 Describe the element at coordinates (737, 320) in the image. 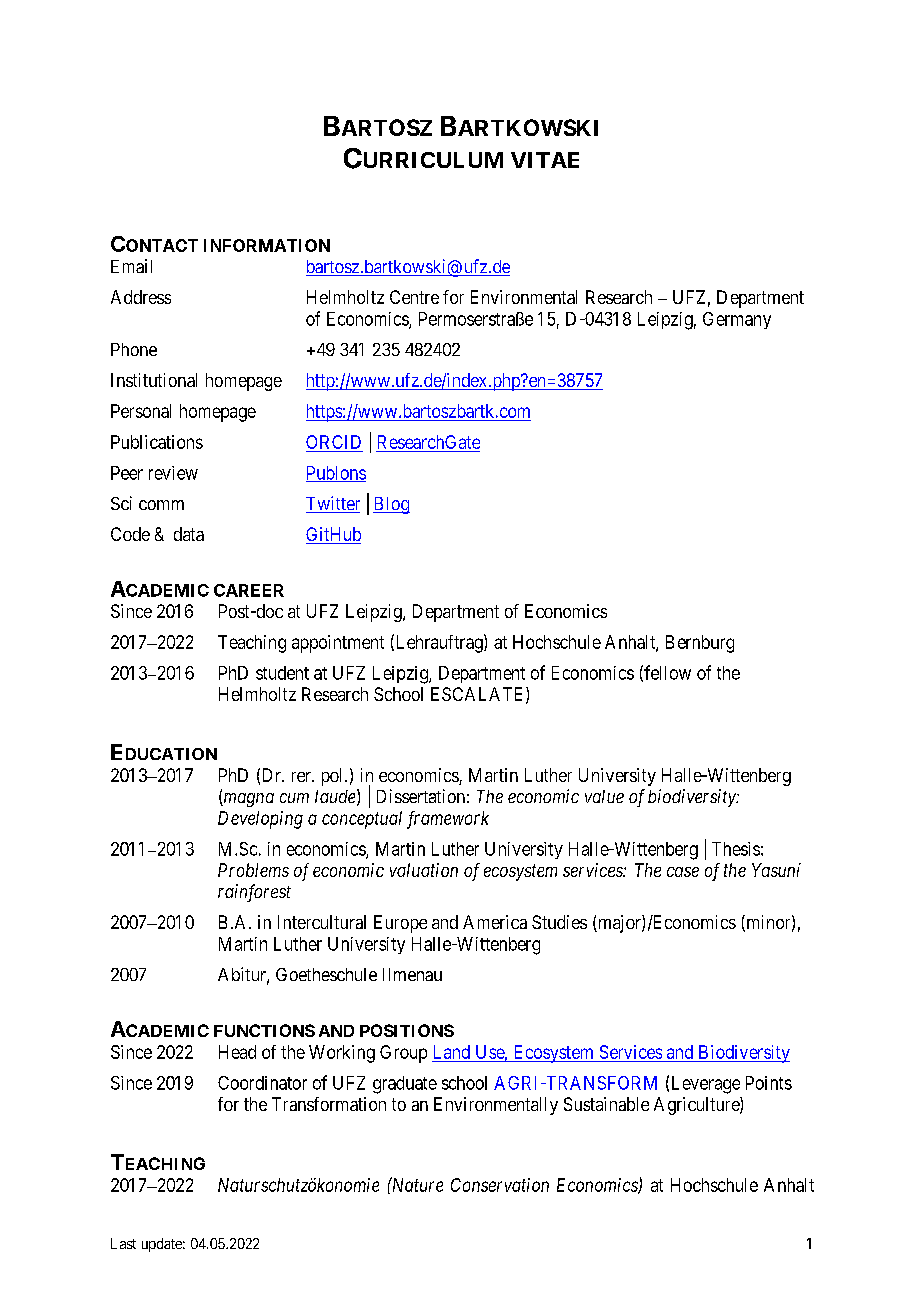

I see `Germany` at that location.
